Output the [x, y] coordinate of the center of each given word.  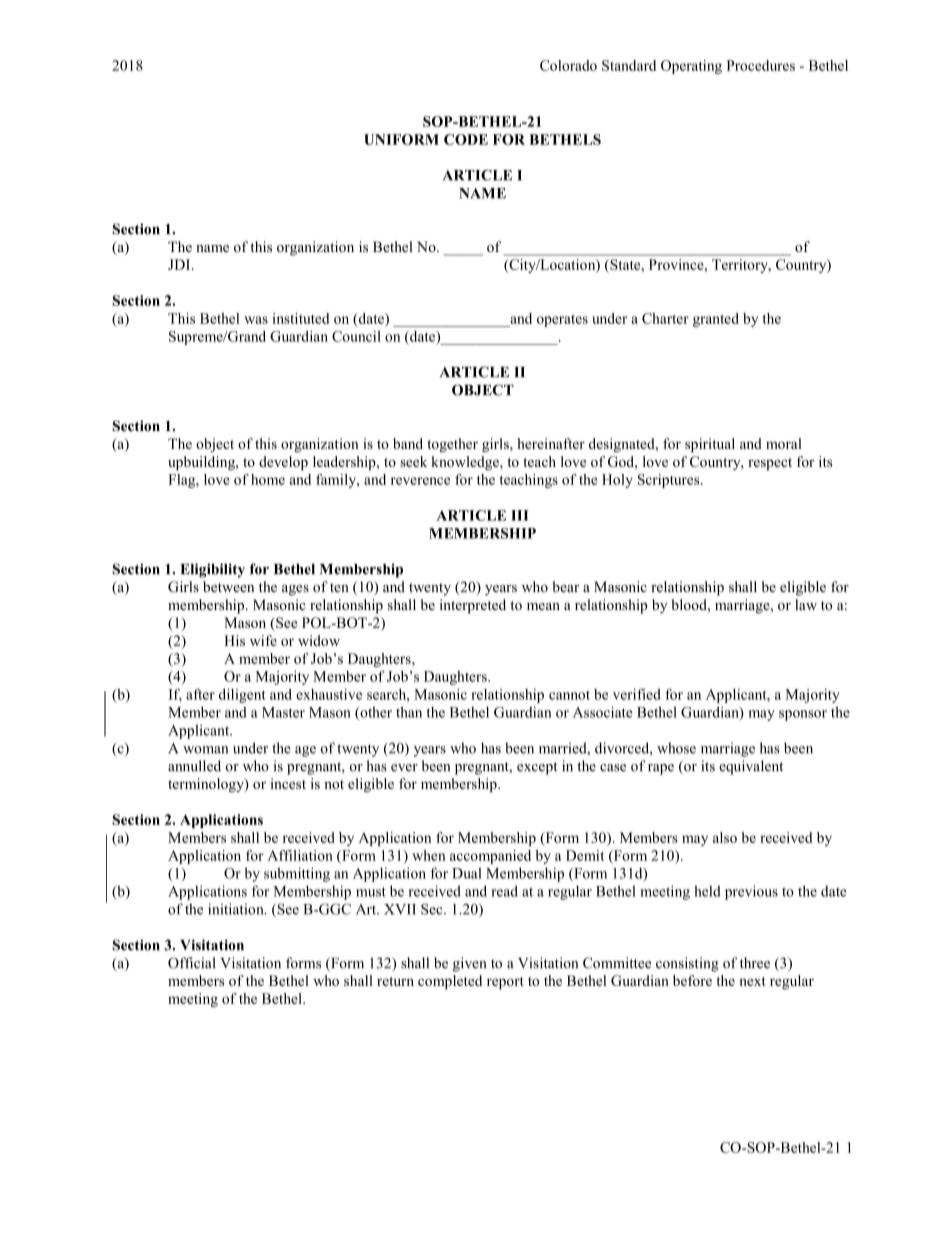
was [256, 320]
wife [263, 640]
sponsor [803, 715]
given [469, 964]
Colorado [568, 65]
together [452, 445]
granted [716, 320]
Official [191, 963]
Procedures [761, 65]
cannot [569, 695]
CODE [466, 139]
